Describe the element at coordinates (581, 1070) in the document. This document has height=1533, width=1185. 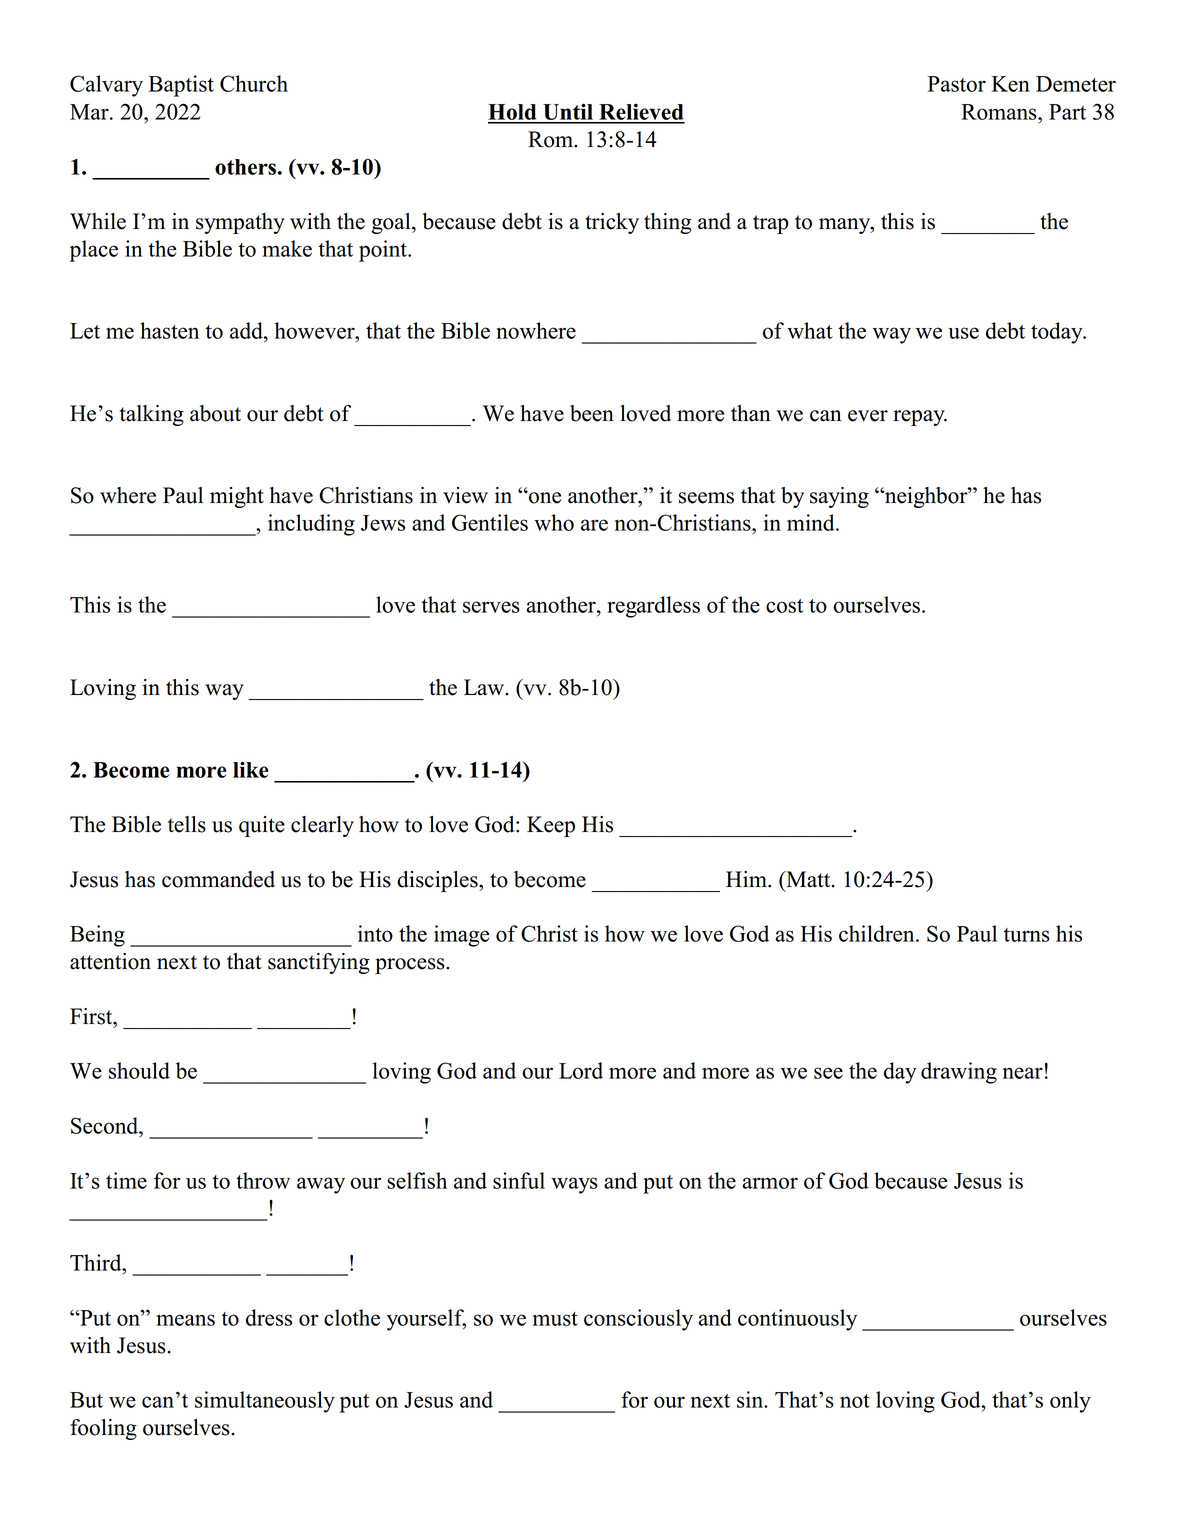
I see `Lord` at that location.
